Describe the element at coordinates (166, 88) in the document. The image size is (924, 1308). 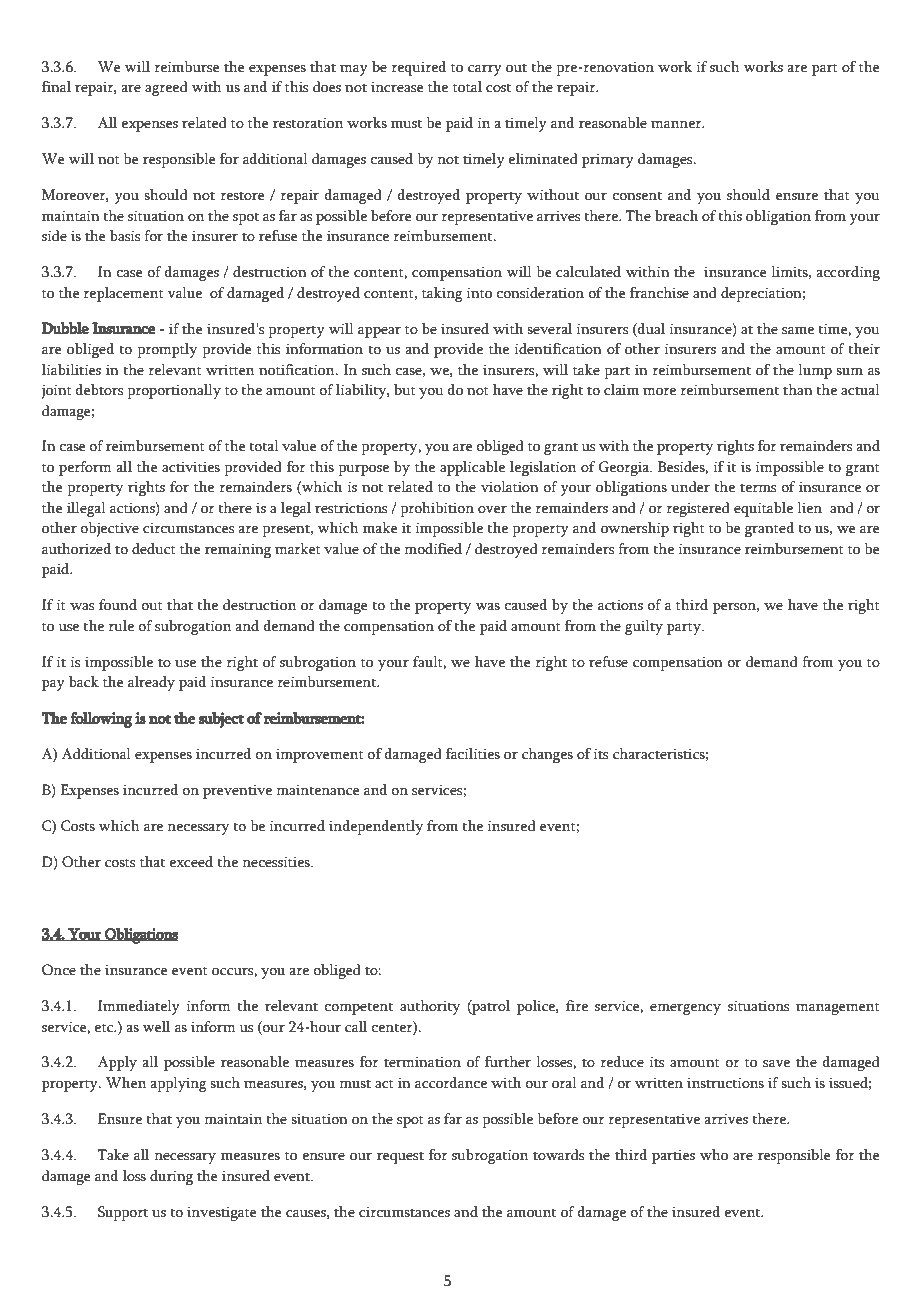
I see `agreed` at that location.
